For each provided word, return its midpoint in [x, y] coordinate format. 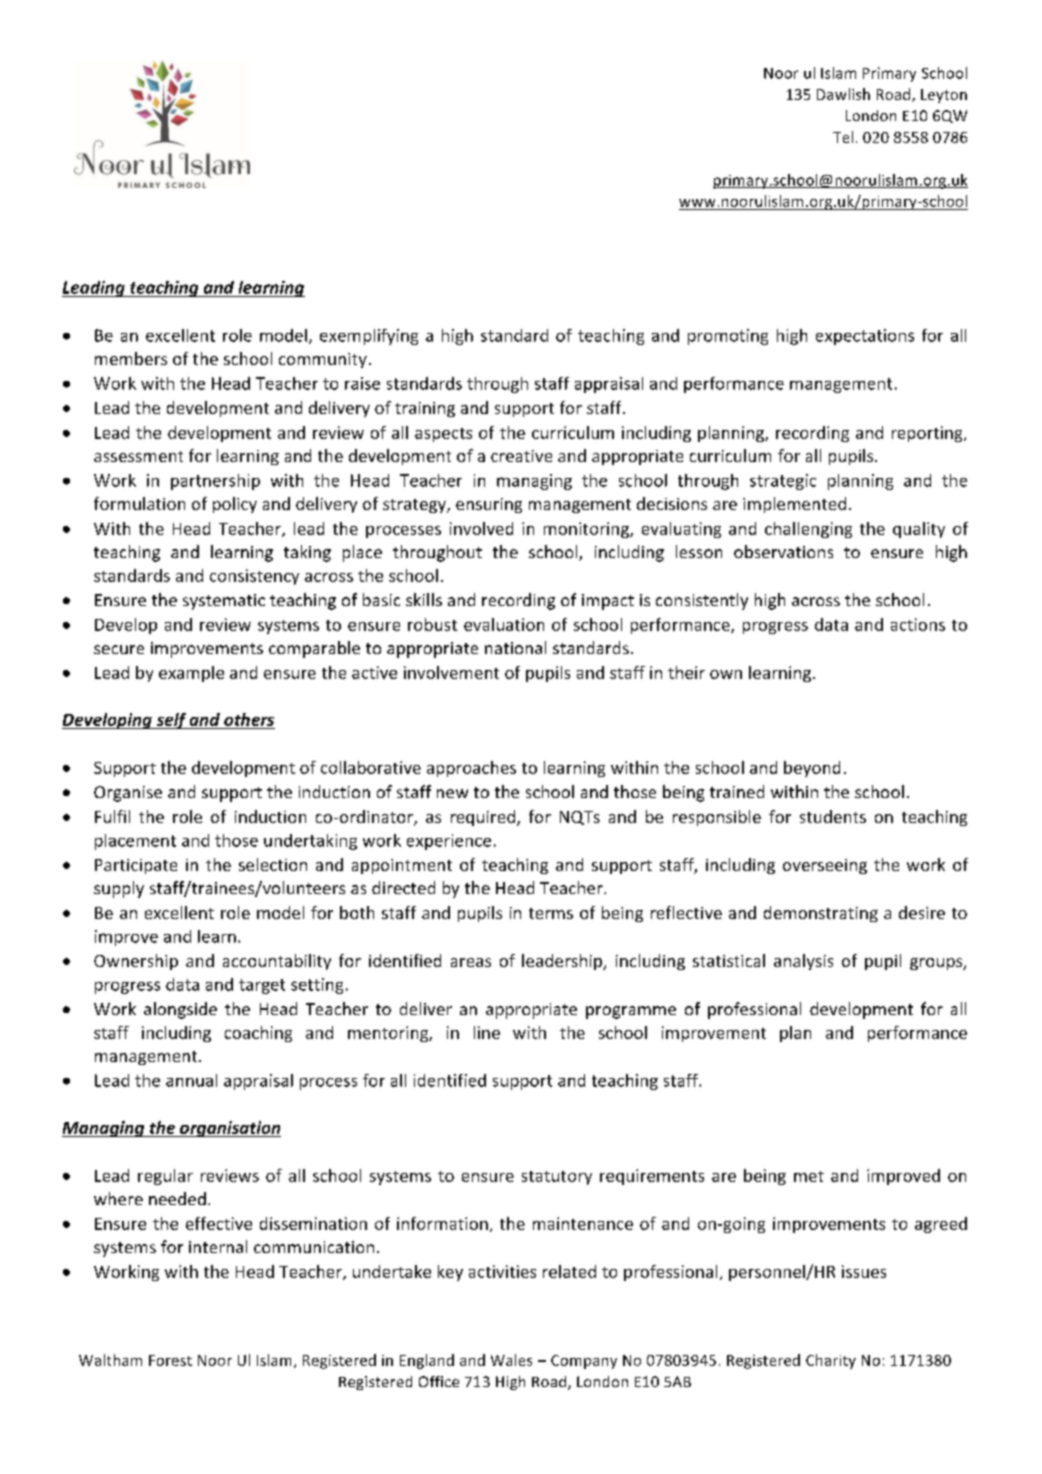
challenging [808, 530]
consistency [254, 577]
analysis [803, 962]
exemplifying [369, 337]
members [131, 358]
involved [481, 528]
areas [471, 962]
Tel [843, 137]
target [262, 986]
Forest [170, 1360]
